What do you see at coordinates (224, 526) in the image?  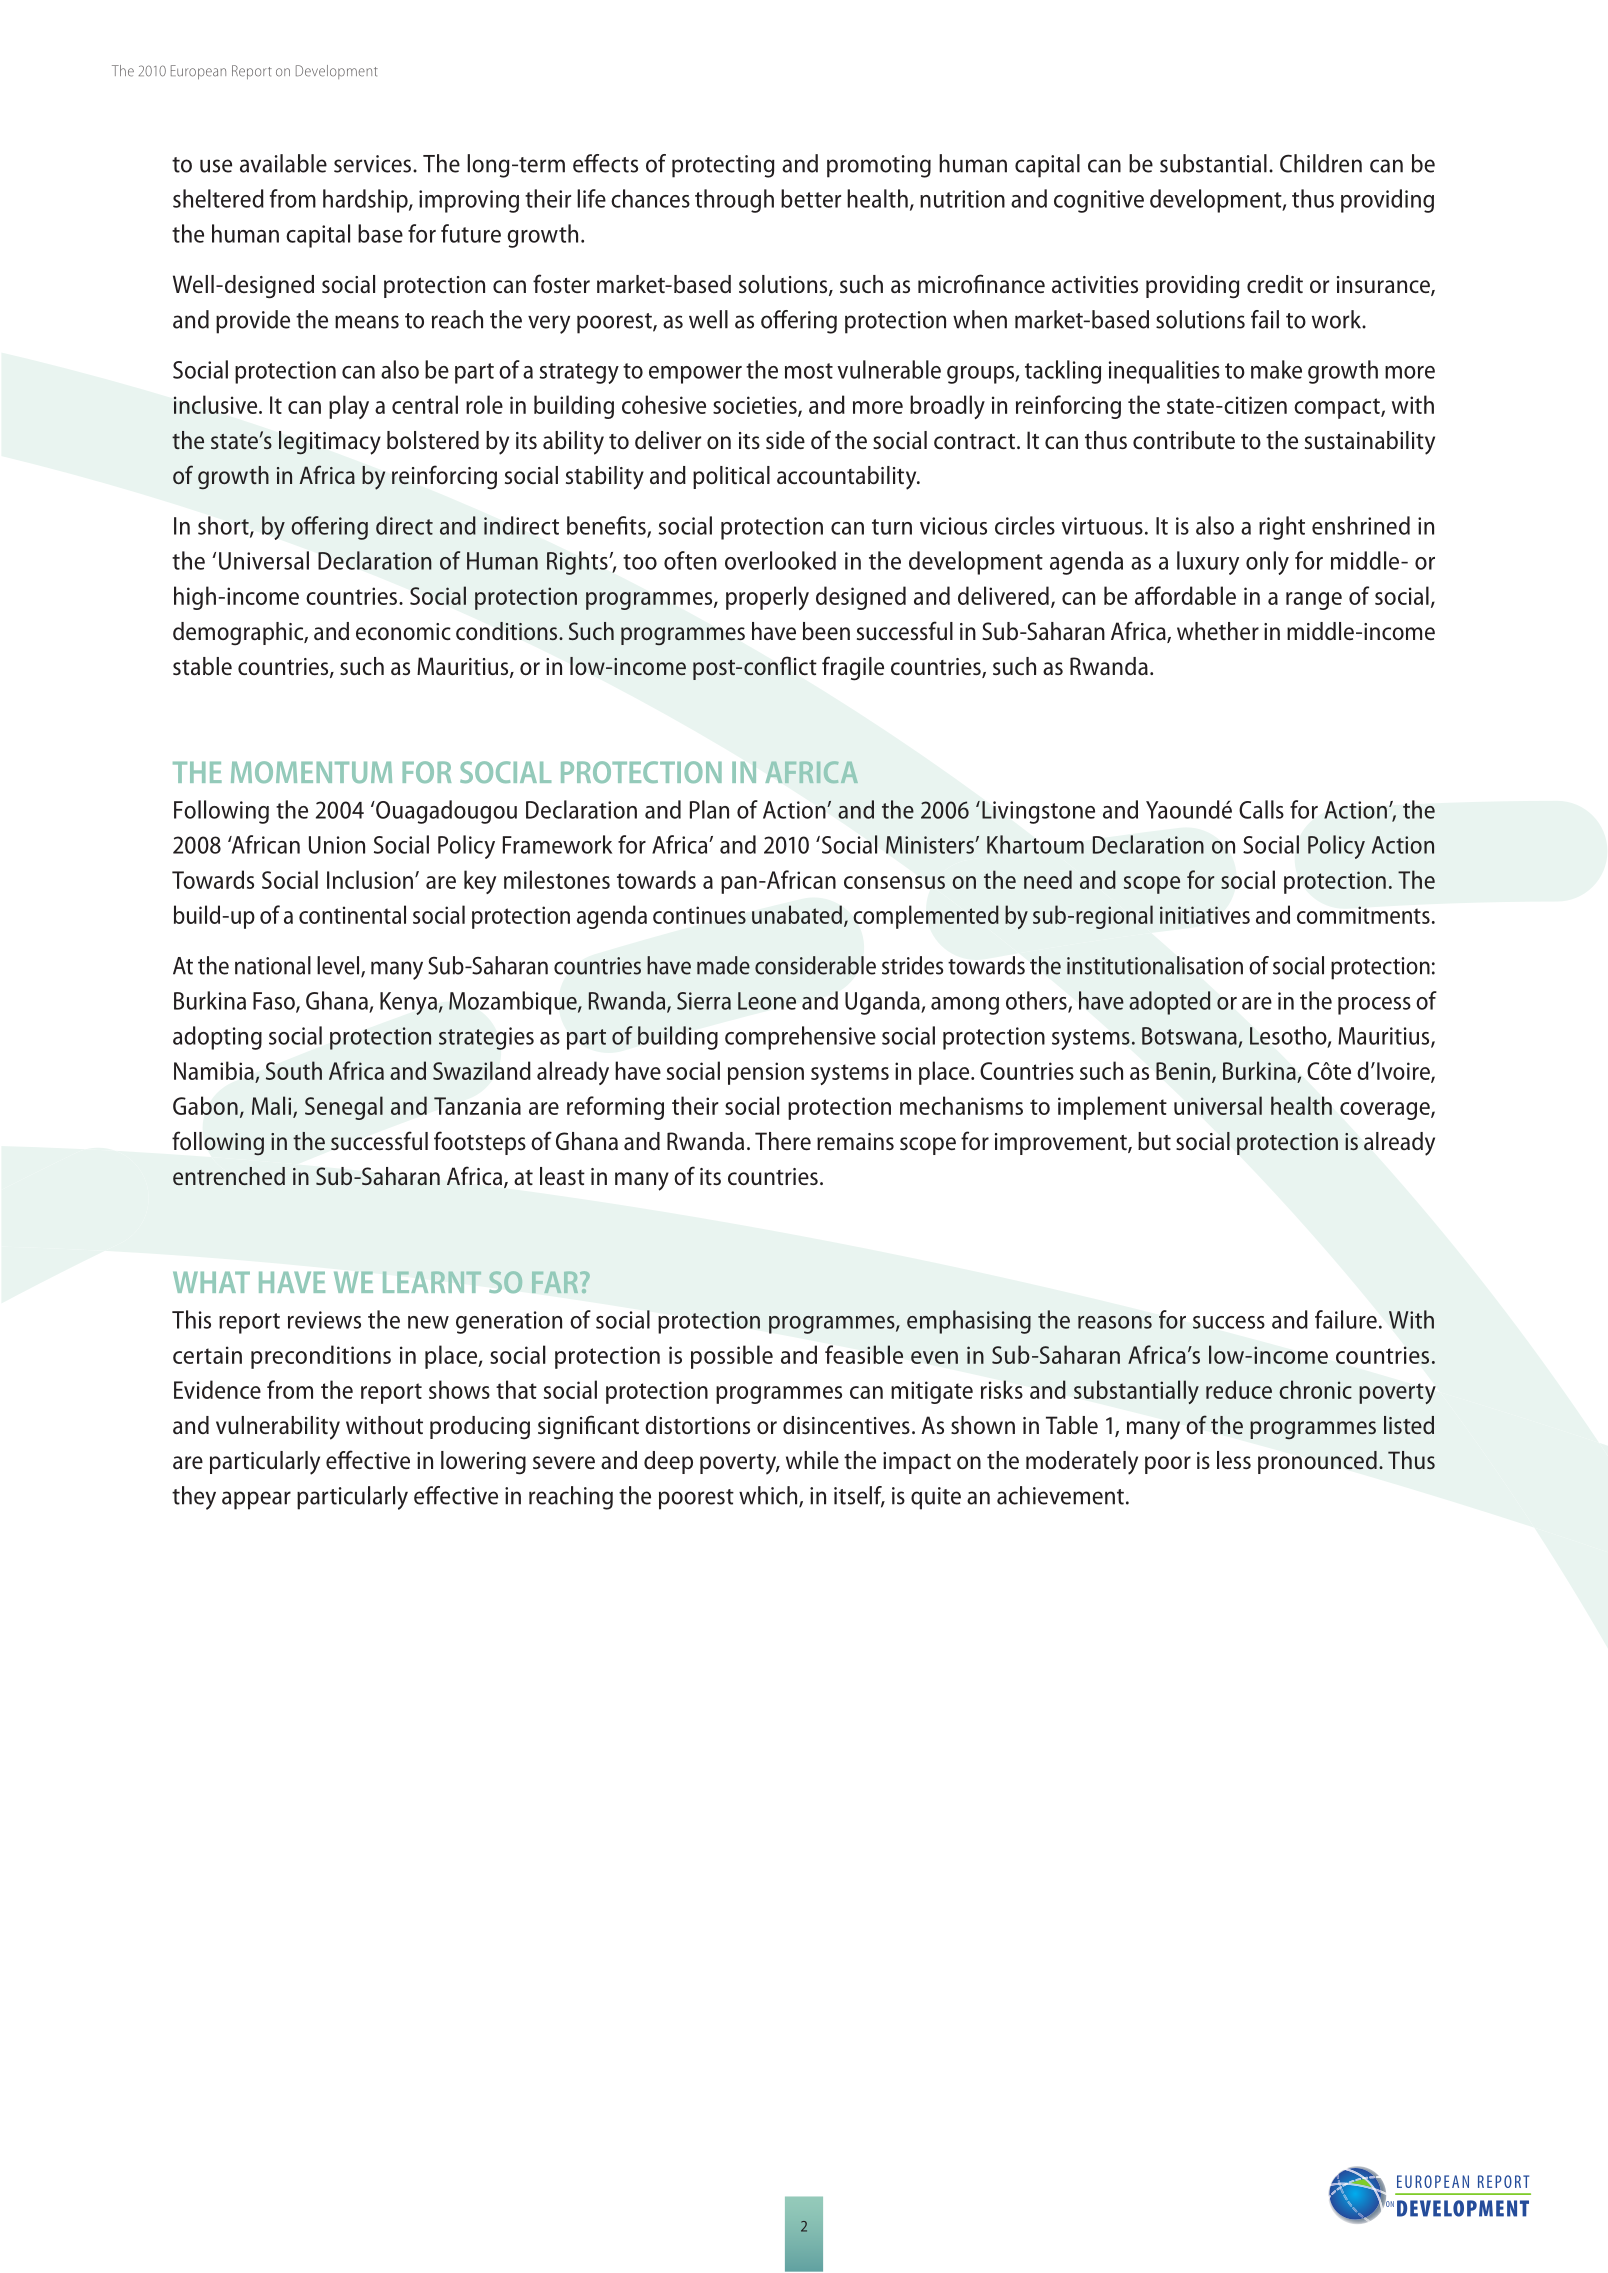 I see `short` at bounding box center [224, 526].
